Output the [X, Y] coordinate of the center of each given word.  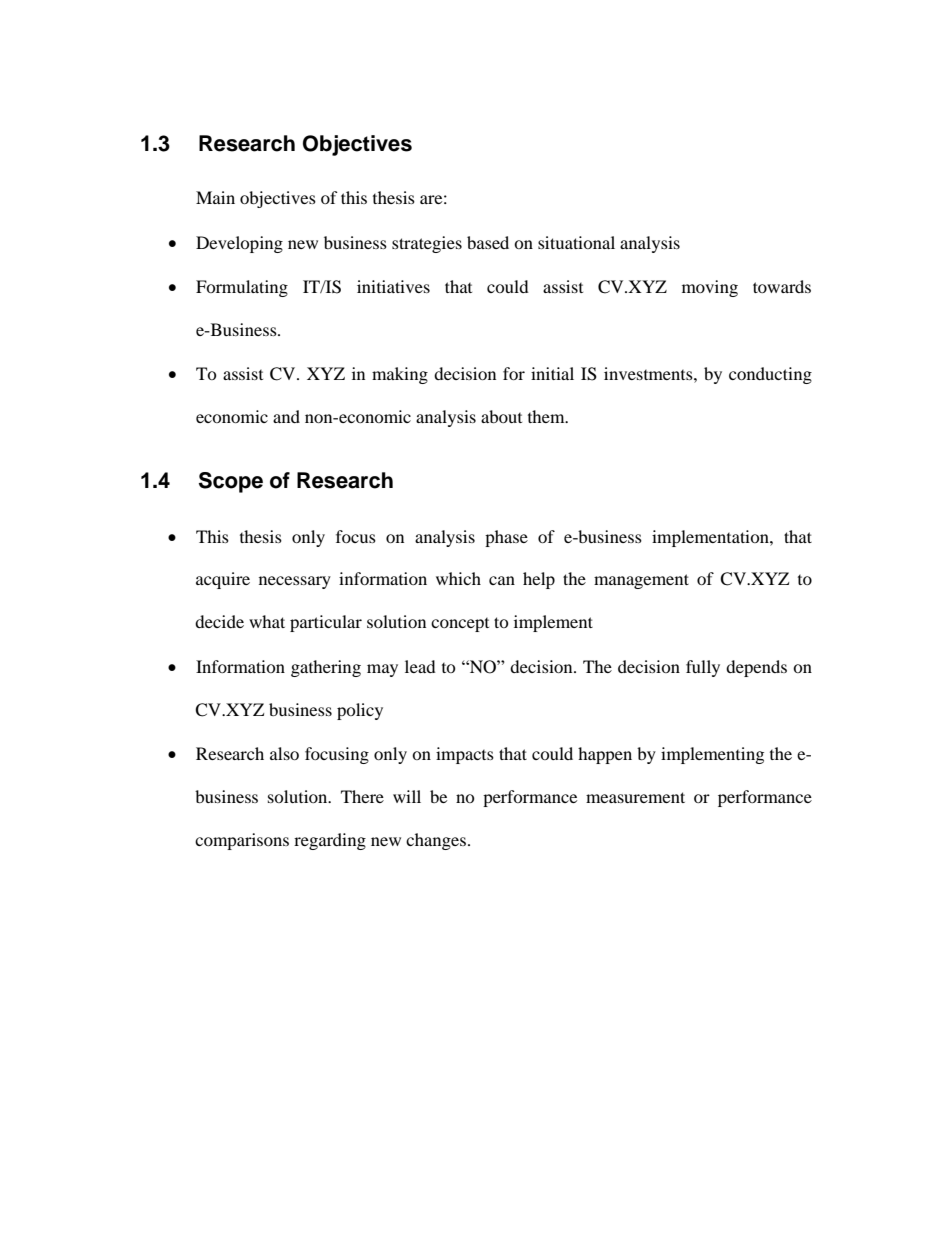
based [488, 242]
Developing [239, 244]
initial [552, 373]
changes [437, 841]
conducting [770, 375]
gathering [326, 668]
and [286, 416]
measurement [635, 797]
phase [506, 538]
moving [710, 288]
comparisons [242, 841]
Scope [231, 482]
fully [703, 668]
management [641, 581]
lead [420, 666]
